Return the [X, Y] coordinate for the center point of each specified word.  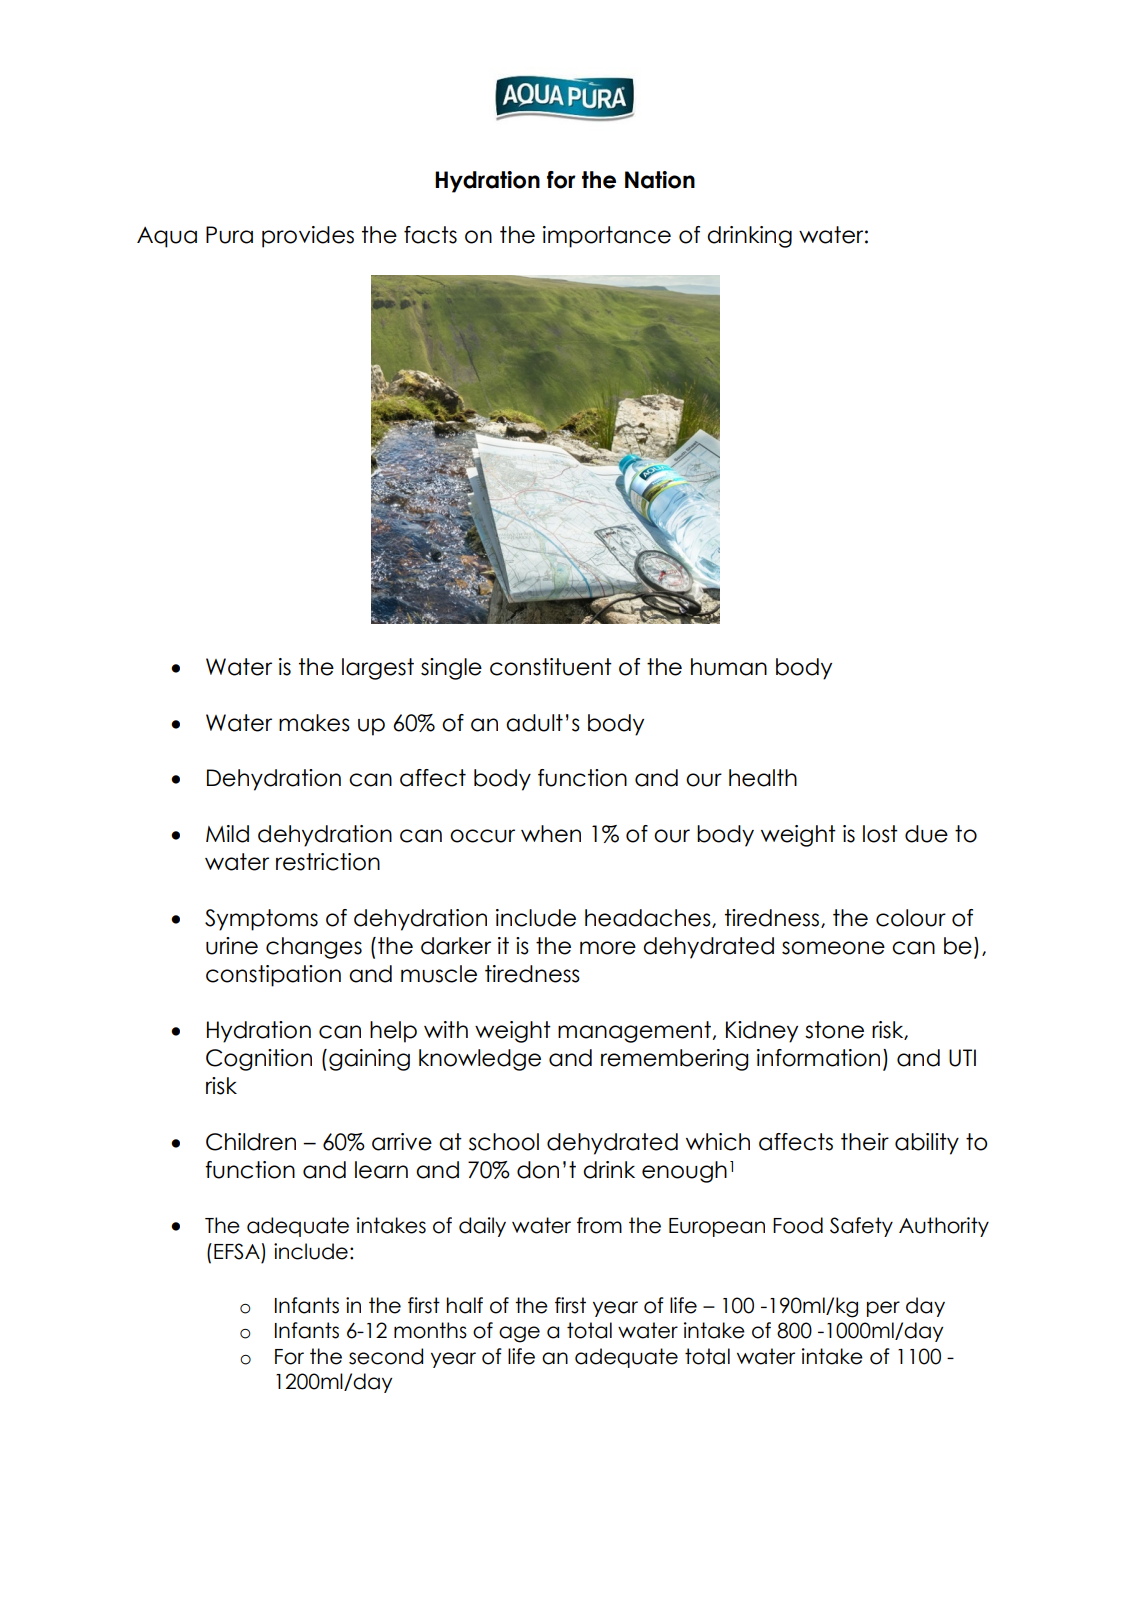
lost [880, 834]
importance [607, 237]
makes [314, 723]
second [386, 1356]
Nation [660, 180]
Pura [229, 235]
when [551, 834]
